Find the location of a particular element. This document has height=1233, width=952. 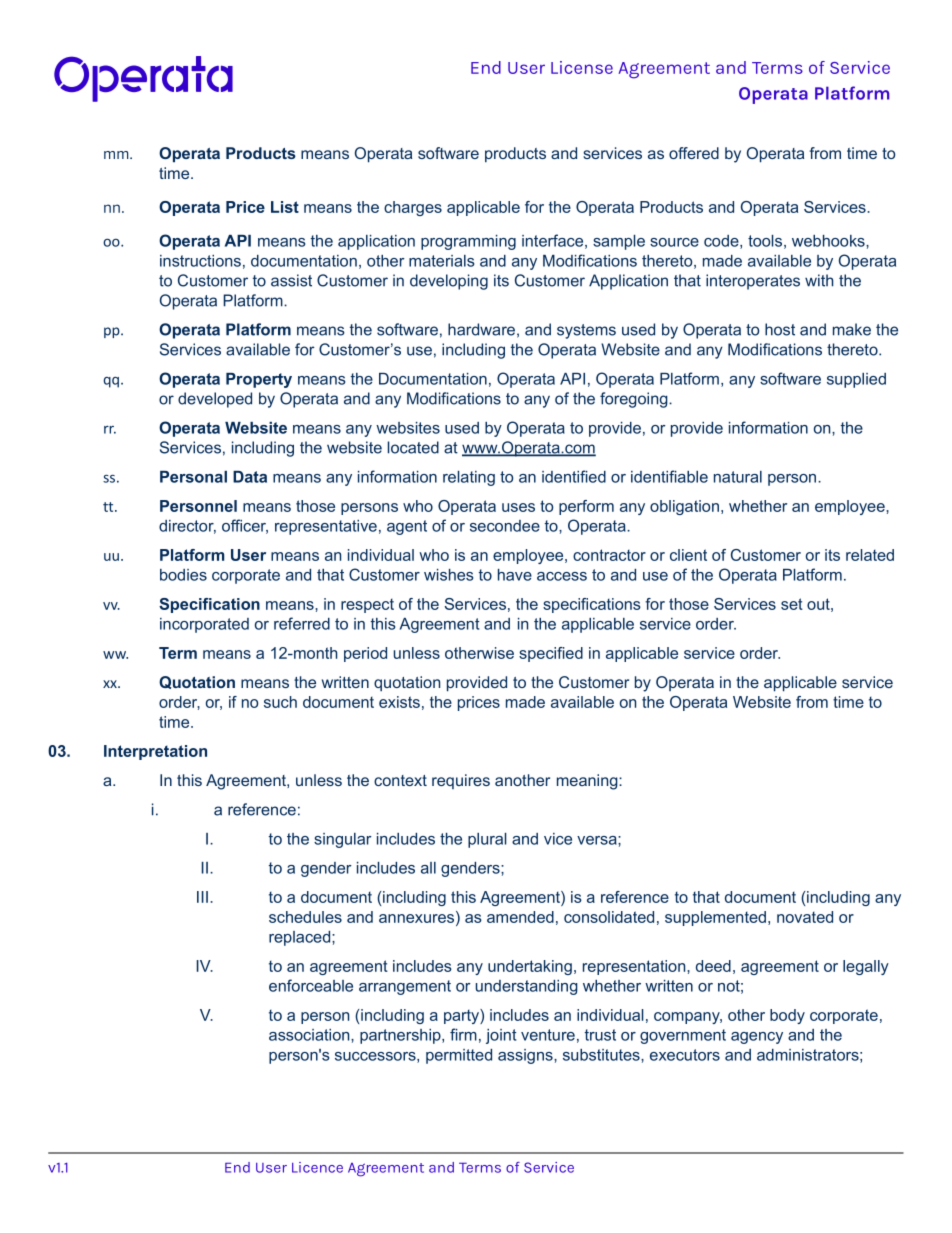

Data is located at coordinates (250, 477).
